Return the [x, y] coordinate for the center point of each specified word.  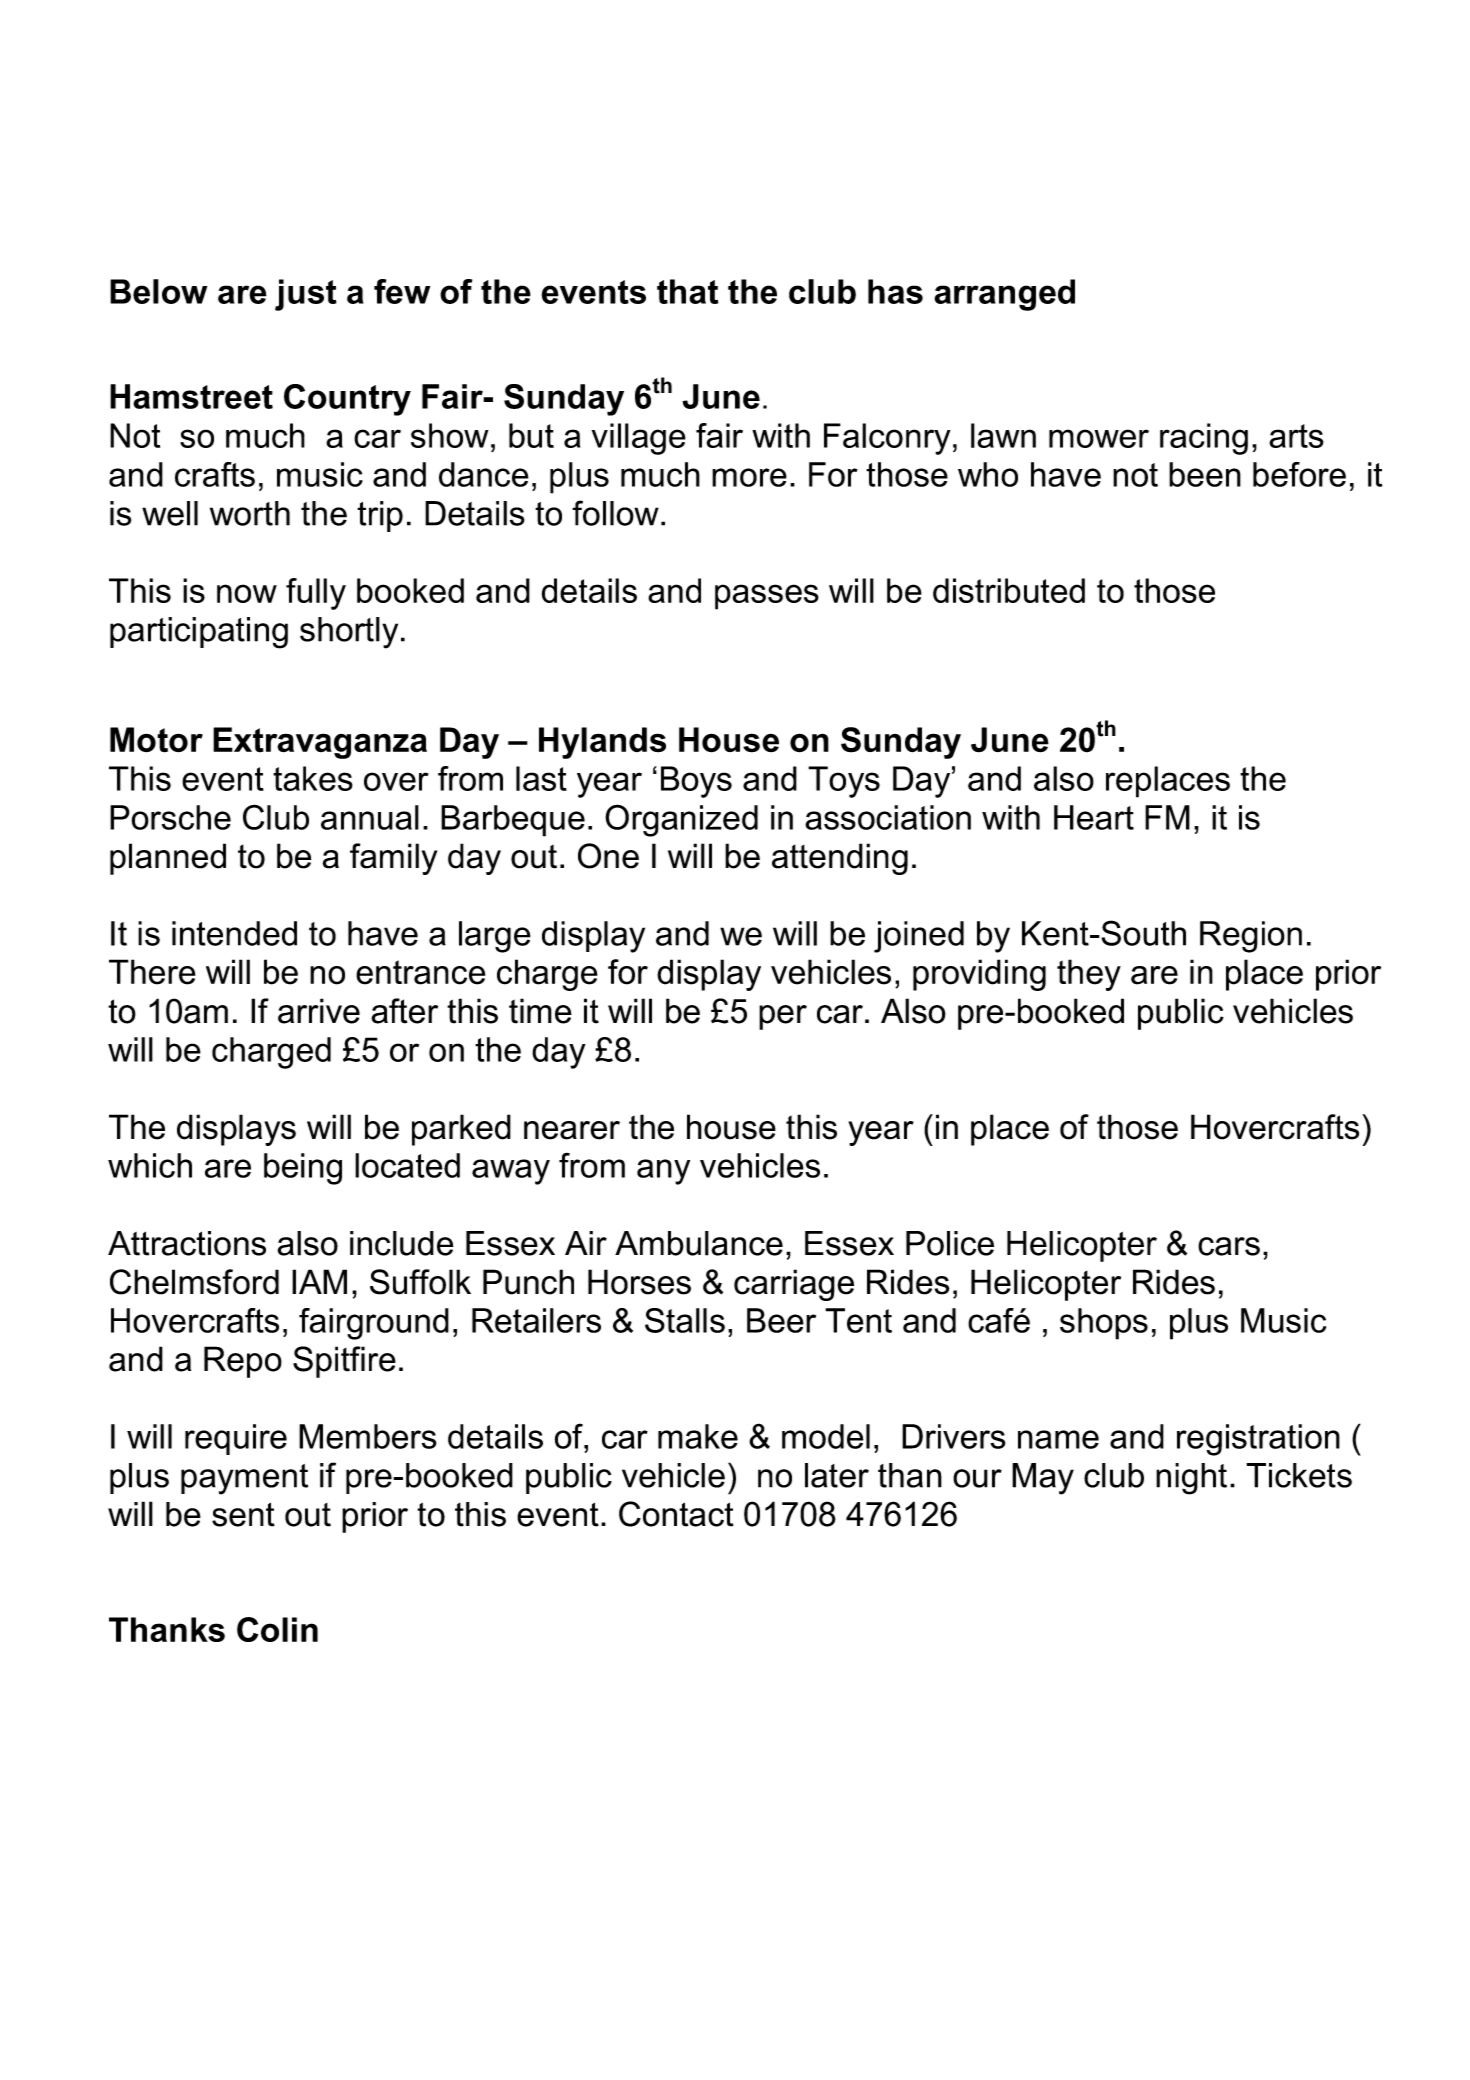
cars [1229, 1246]
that [687, 291]
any [663, 1172]
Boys [696, 782]
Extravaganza [320, 743]
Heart [1094, 817]
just [306, 295]
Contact [676, 1514]
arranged [1004, 295]
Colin [277, 1629]
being [303, 1169]
